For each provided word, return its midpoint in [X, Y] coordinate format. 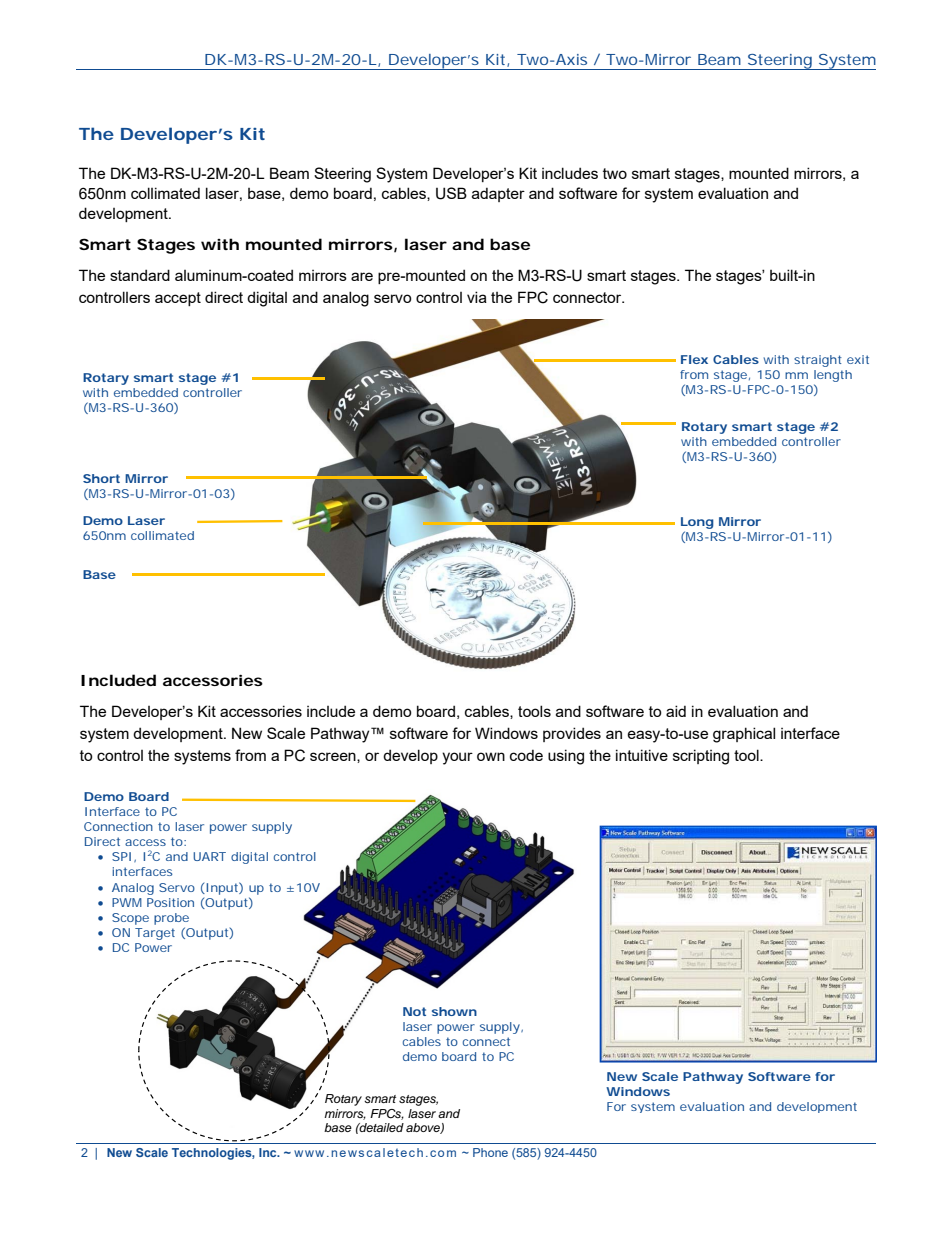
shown [454, 1011]
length [833, 377]
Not [414, 1011]
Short [101, 478]
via [477, 297]
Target [155, 934]
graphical [744, 735]
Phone [490, 1152]
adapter [498, 194]
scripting [701, 757]
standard [140, 275]
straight [818, 361]
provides [572, 734]
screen [334, 757]
